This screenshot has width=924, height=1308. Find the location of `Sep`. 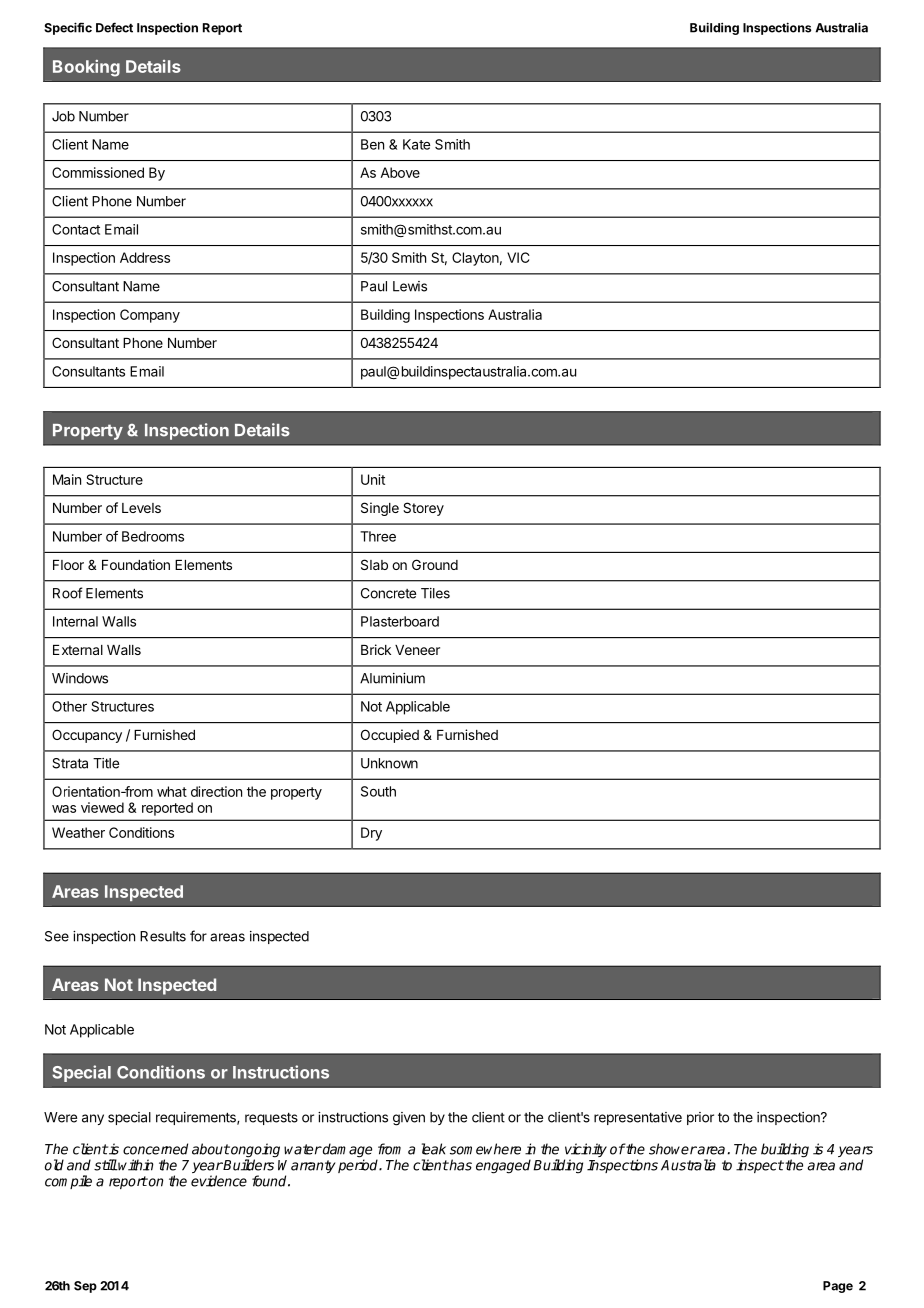

Sep is located at coordinates (85, 1287).
